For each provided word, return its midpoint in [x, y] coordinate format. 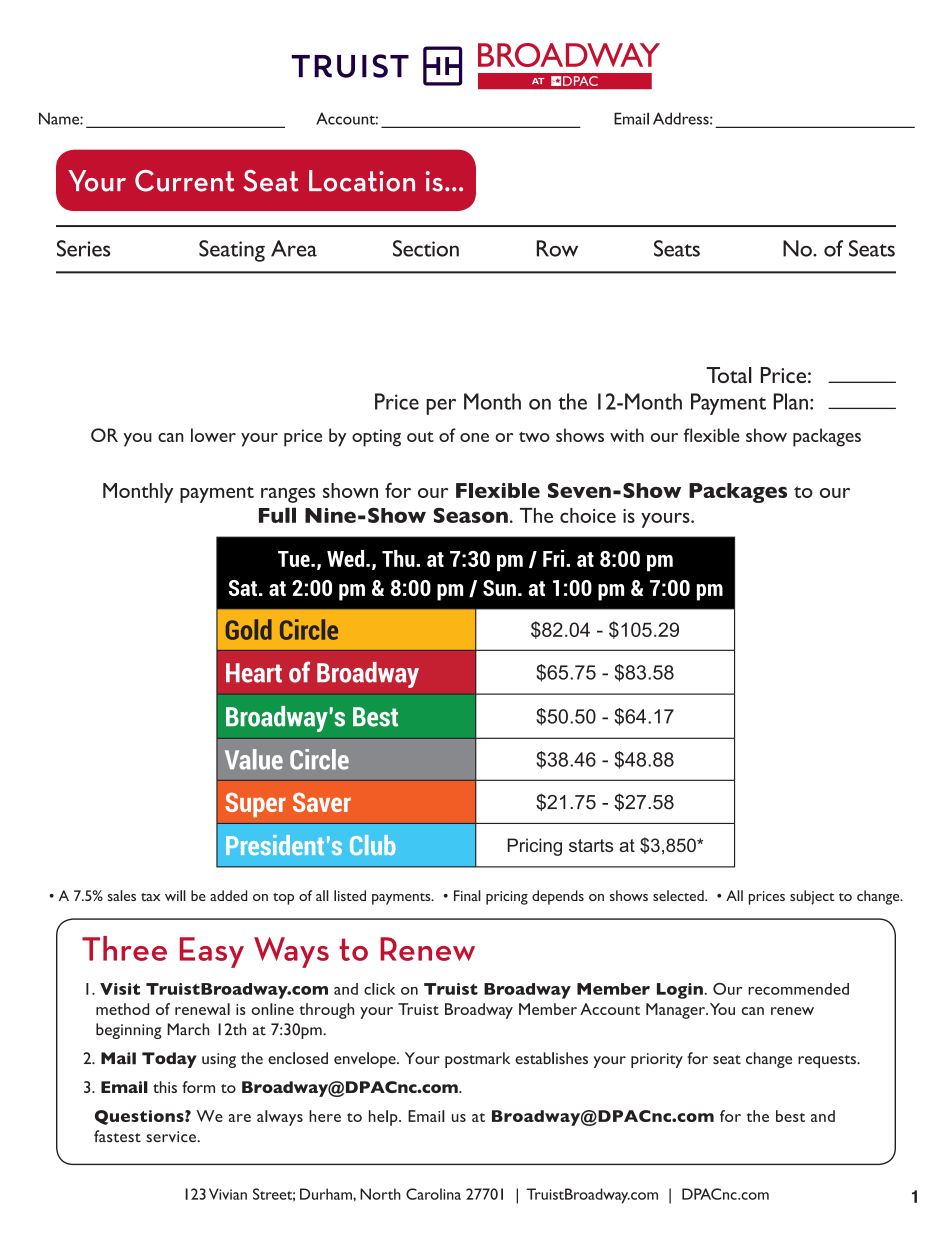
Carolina [433, 1194]
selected [679, 895]
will [175, 895]
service [171, 1137]
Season [471, 515]
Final [467, 895]
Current [185, 181]
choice [588, 515]
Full [277, 515]
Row [557, 248]
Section [426, 248]
